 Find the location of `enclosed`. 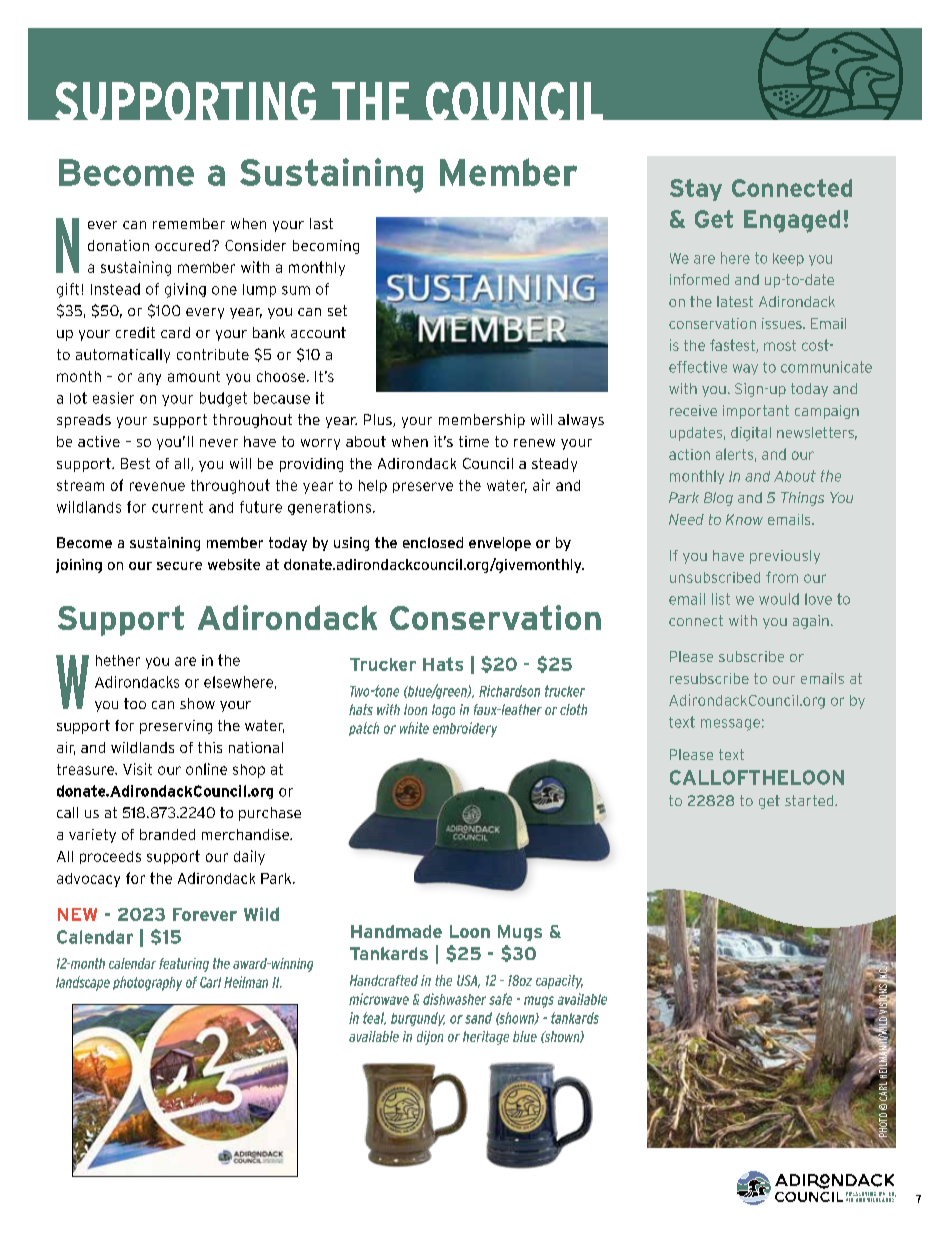

enclosed is located at coordinates (433, 542).
